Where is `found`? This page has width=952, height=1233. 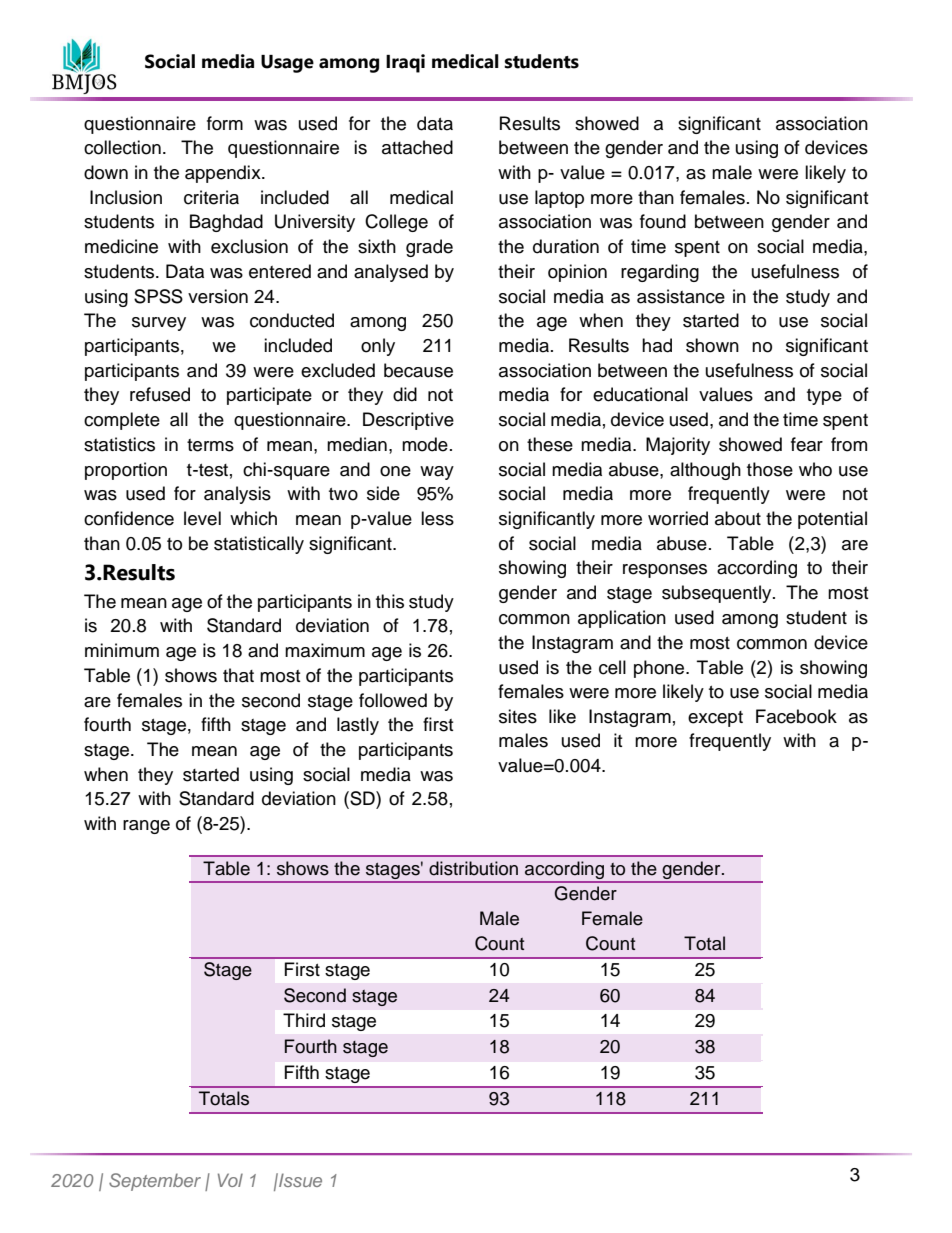 found is located at coordinates (663, 221).
